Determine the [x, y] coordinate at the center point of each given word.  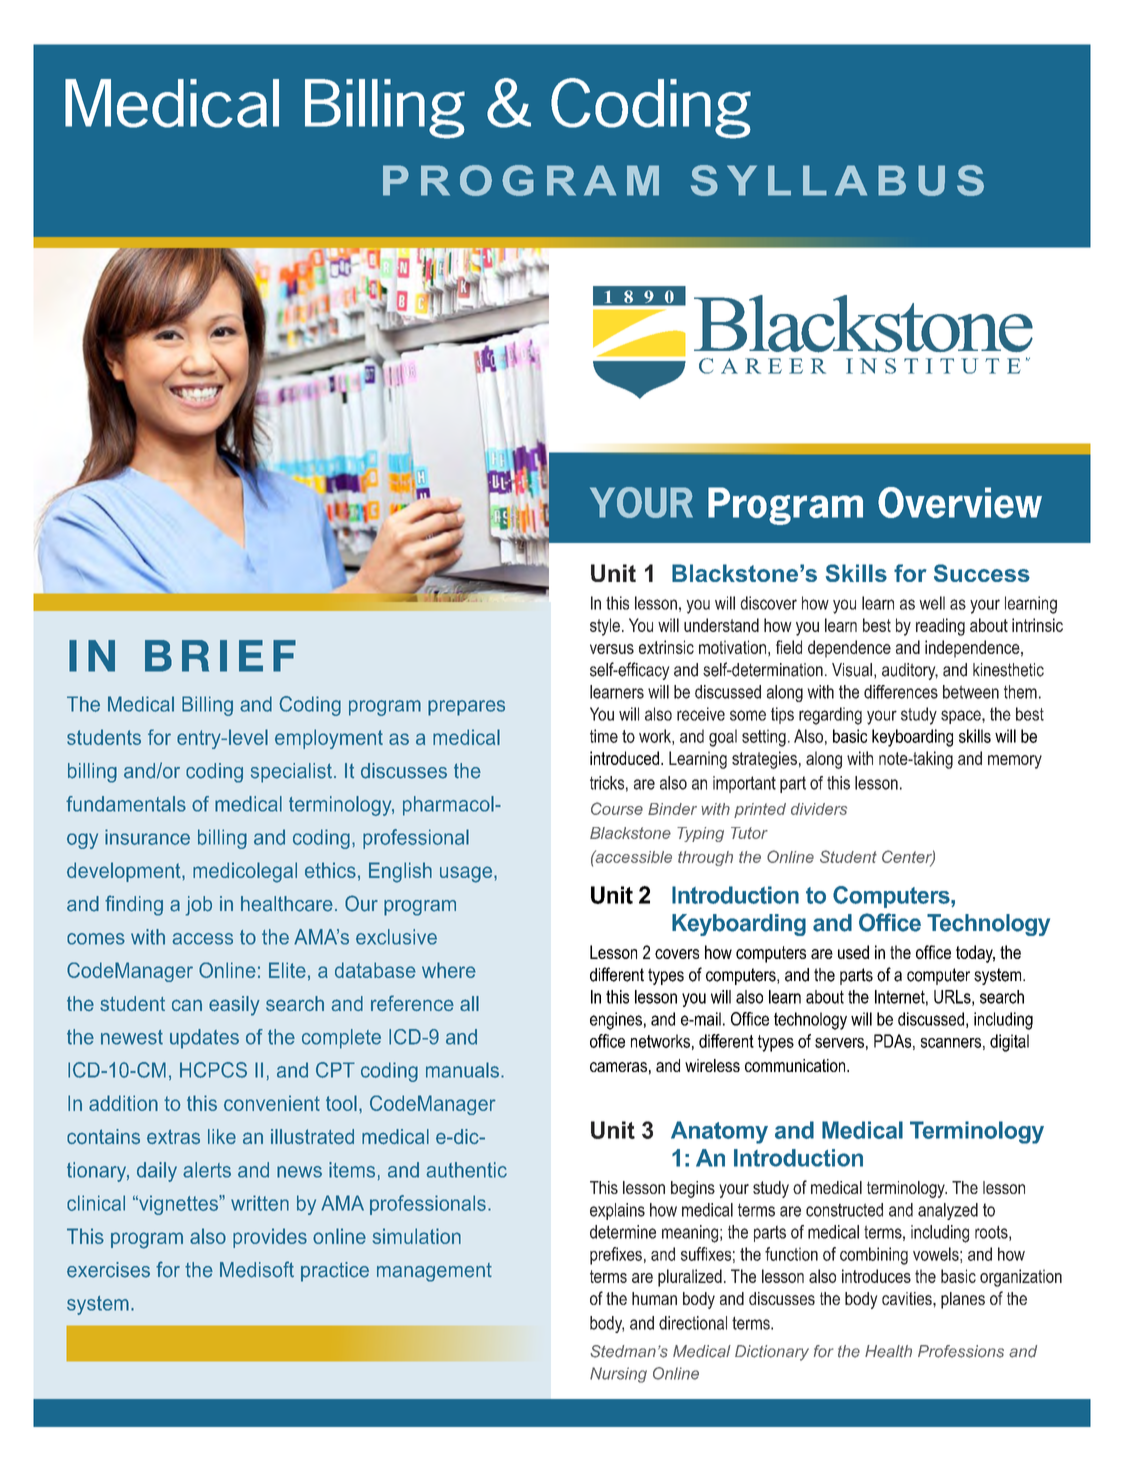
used [853, 952]
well [932, 603]
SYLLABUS [837, 180]
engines [616, 1021]
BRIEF [220, 656]
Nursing [618, 1375]
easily [234, 1006]
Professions [961, 1351]
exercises [108, 1270]
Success [982, 573]
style [605, 627]
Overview [960, 502]
